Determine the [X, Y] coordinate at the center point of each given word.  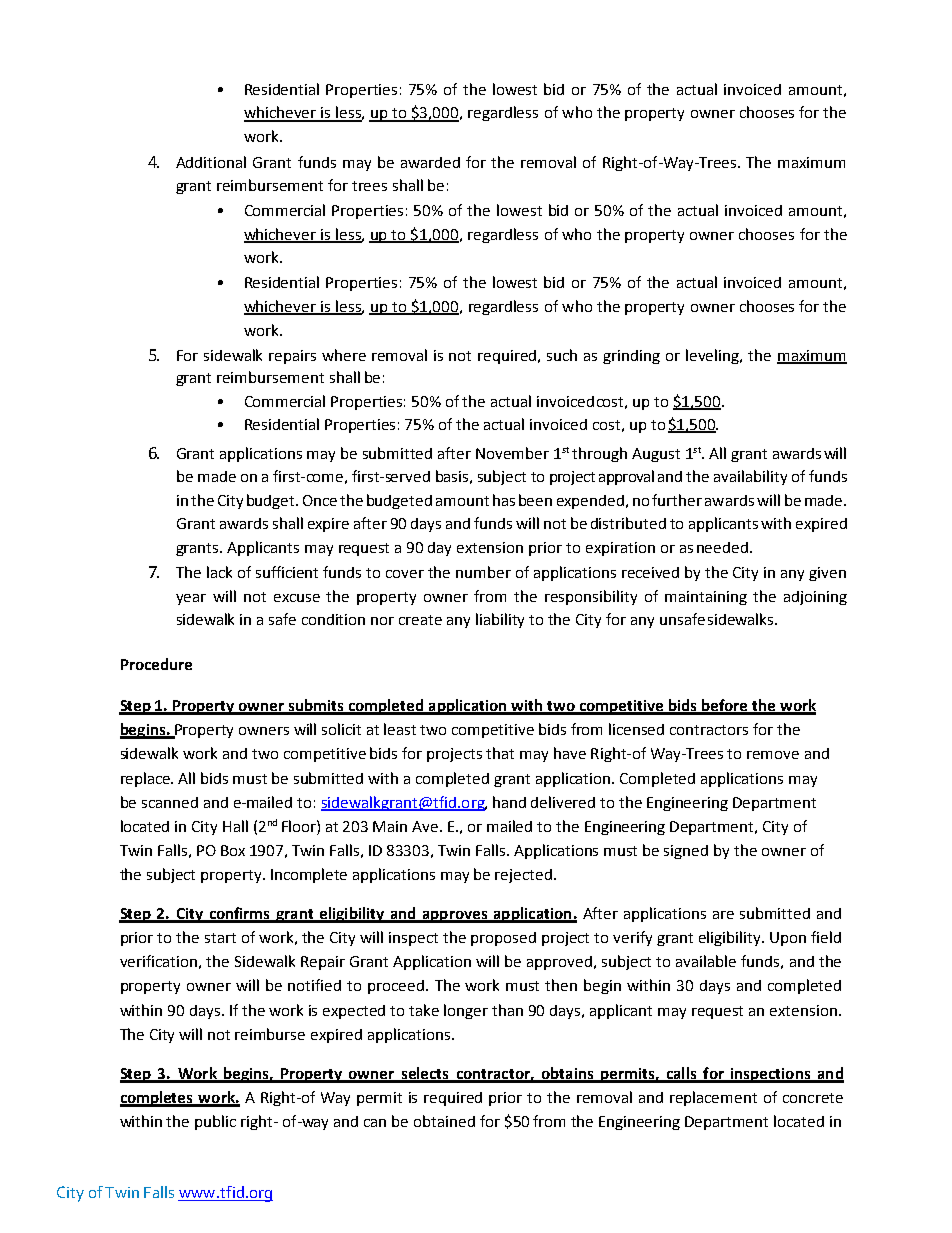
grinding [631, 357]
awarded [430, 162]
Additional [211, 162]
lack [219, 572]
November [512, 453]
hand [509, 802]
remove [773, 755]
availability [750, 477]
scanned [170, 802]
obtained [444, 1121]
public [215, 1122]
